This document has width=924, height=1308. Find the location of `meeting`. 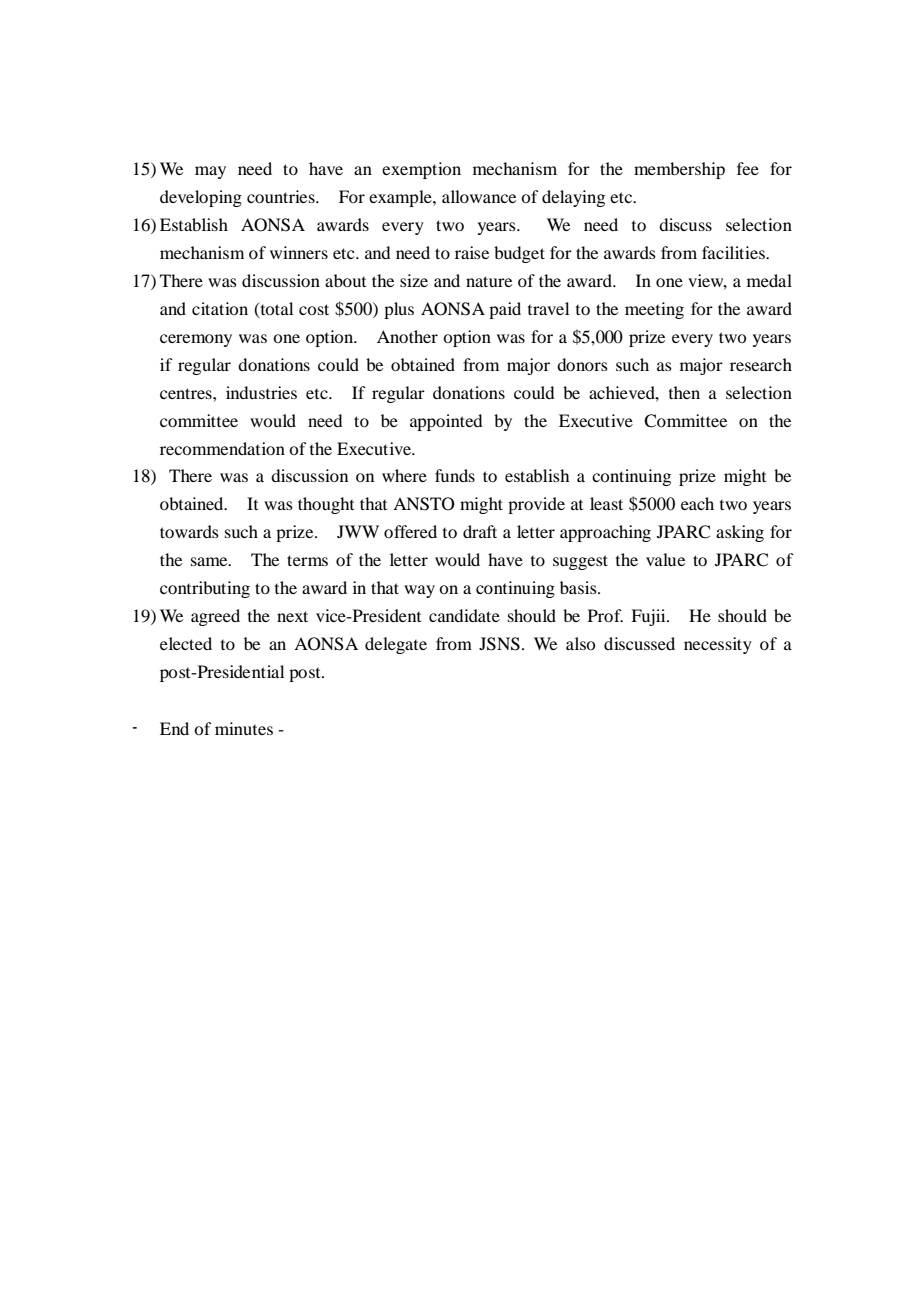

meeting is located at coordinates (654, 310).
